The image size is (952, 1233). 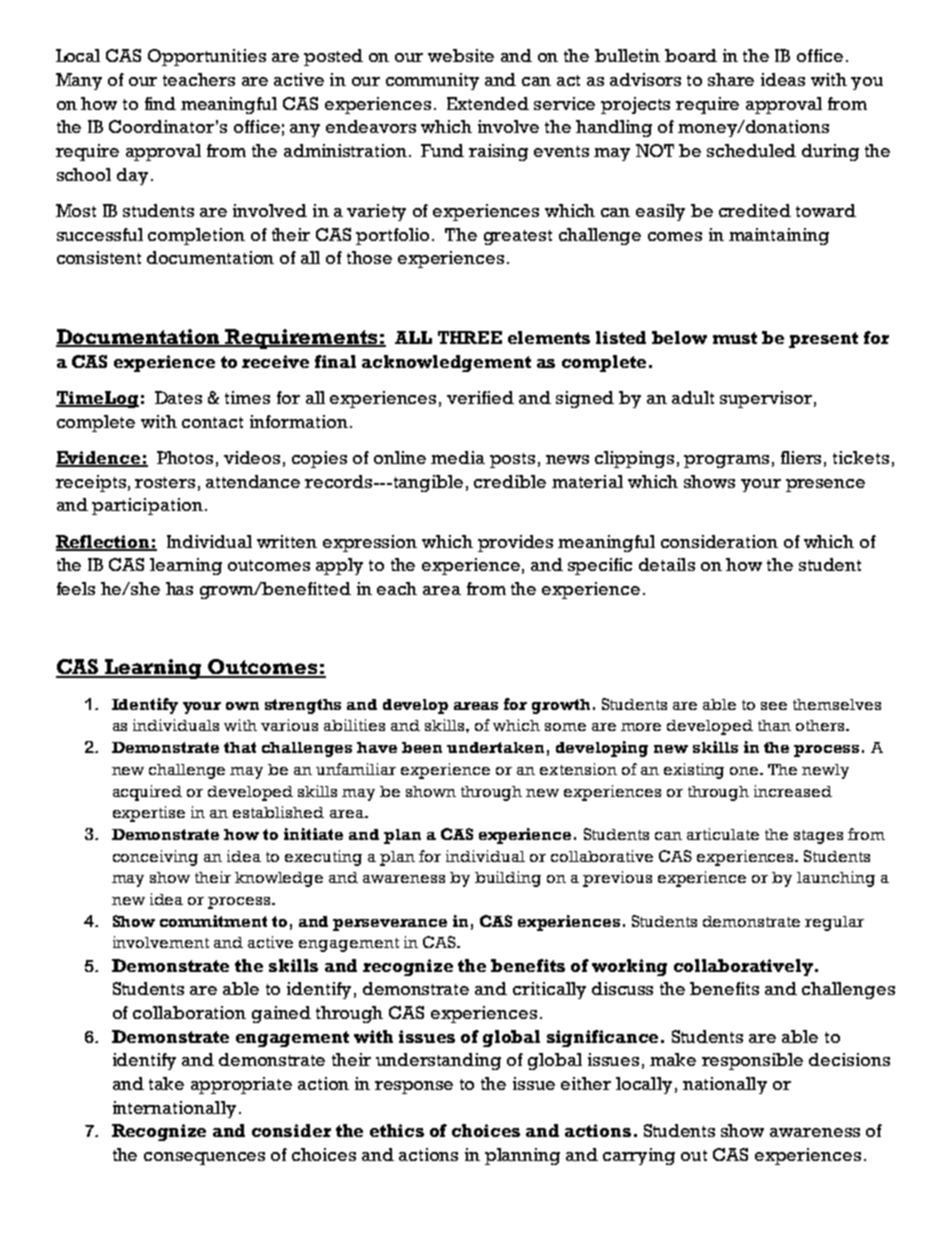 I want to click on Extended, so click(x=488, y=103).
